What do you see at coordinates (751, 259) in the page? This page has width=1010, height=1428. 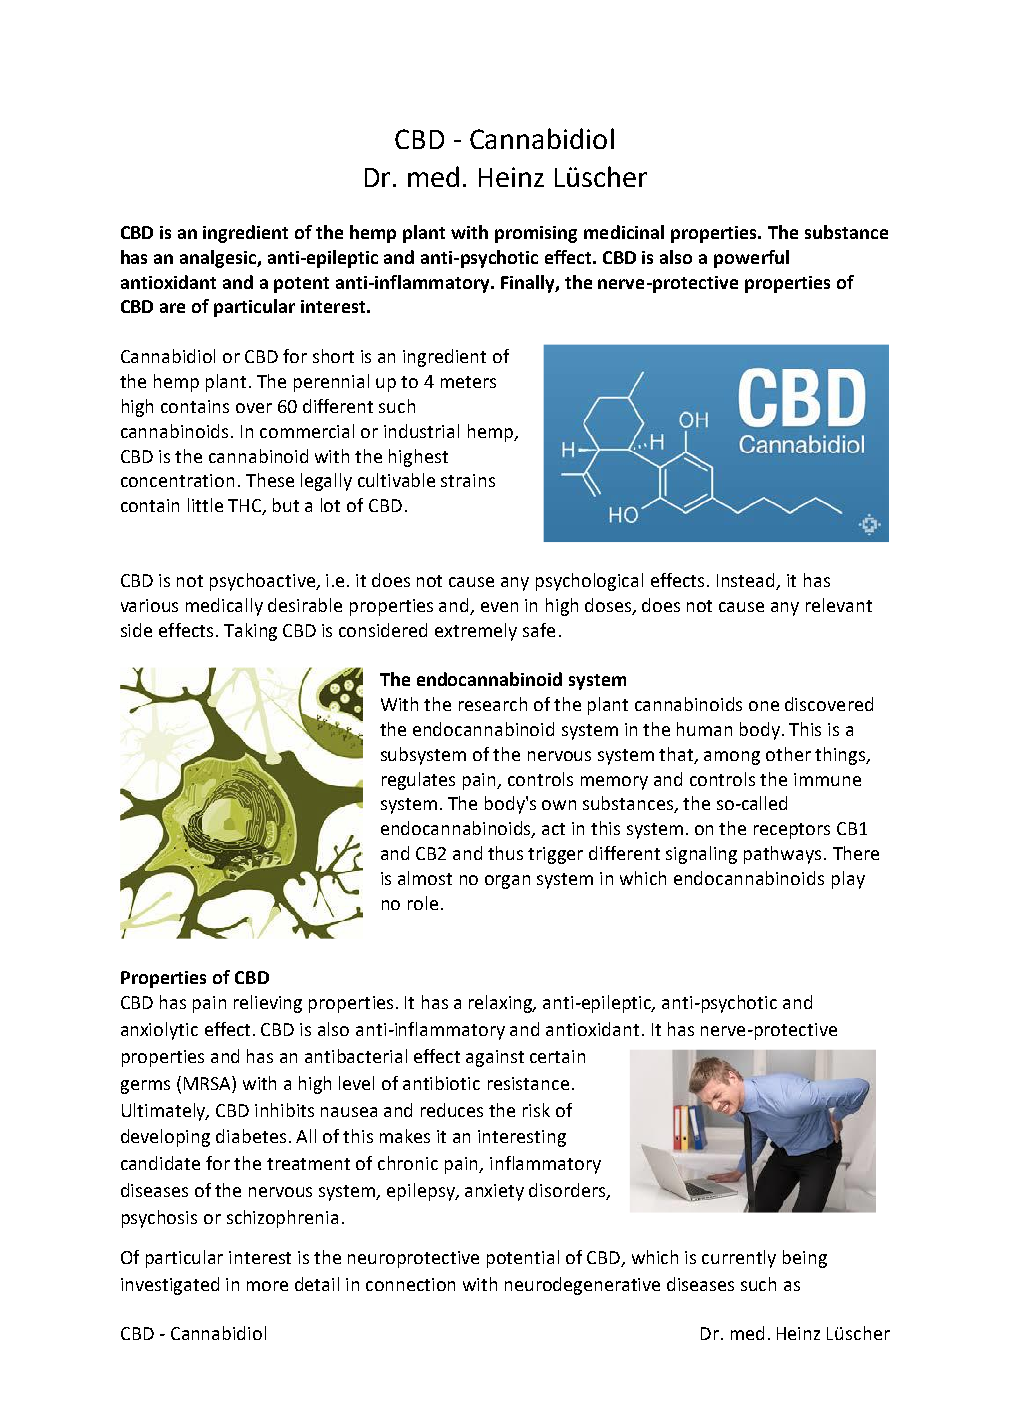 I see `powerful` at bounding box center [751, 259].
